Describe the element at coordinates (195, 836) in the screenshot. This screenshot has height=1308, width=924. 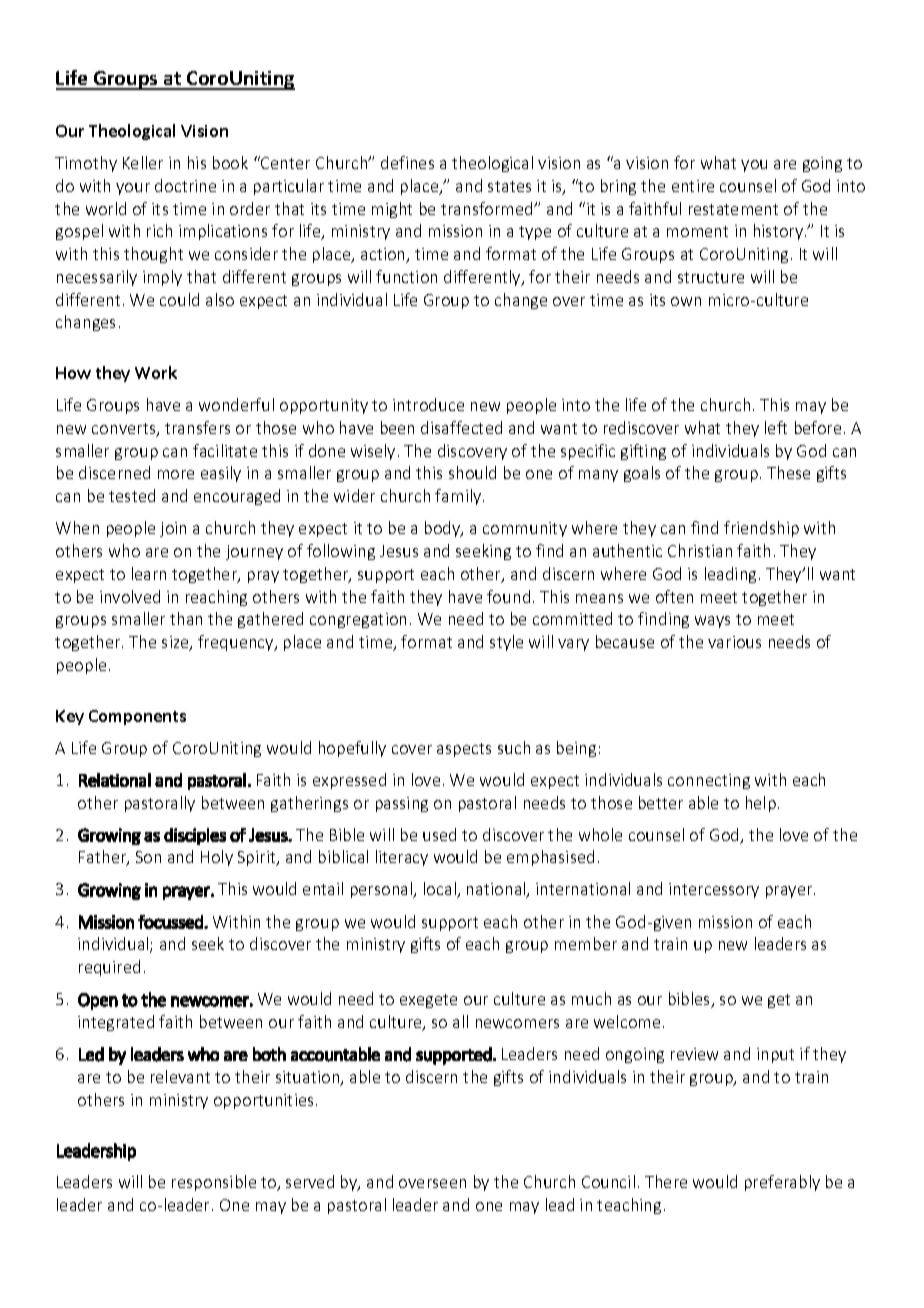
I see `disciples` at that location.
